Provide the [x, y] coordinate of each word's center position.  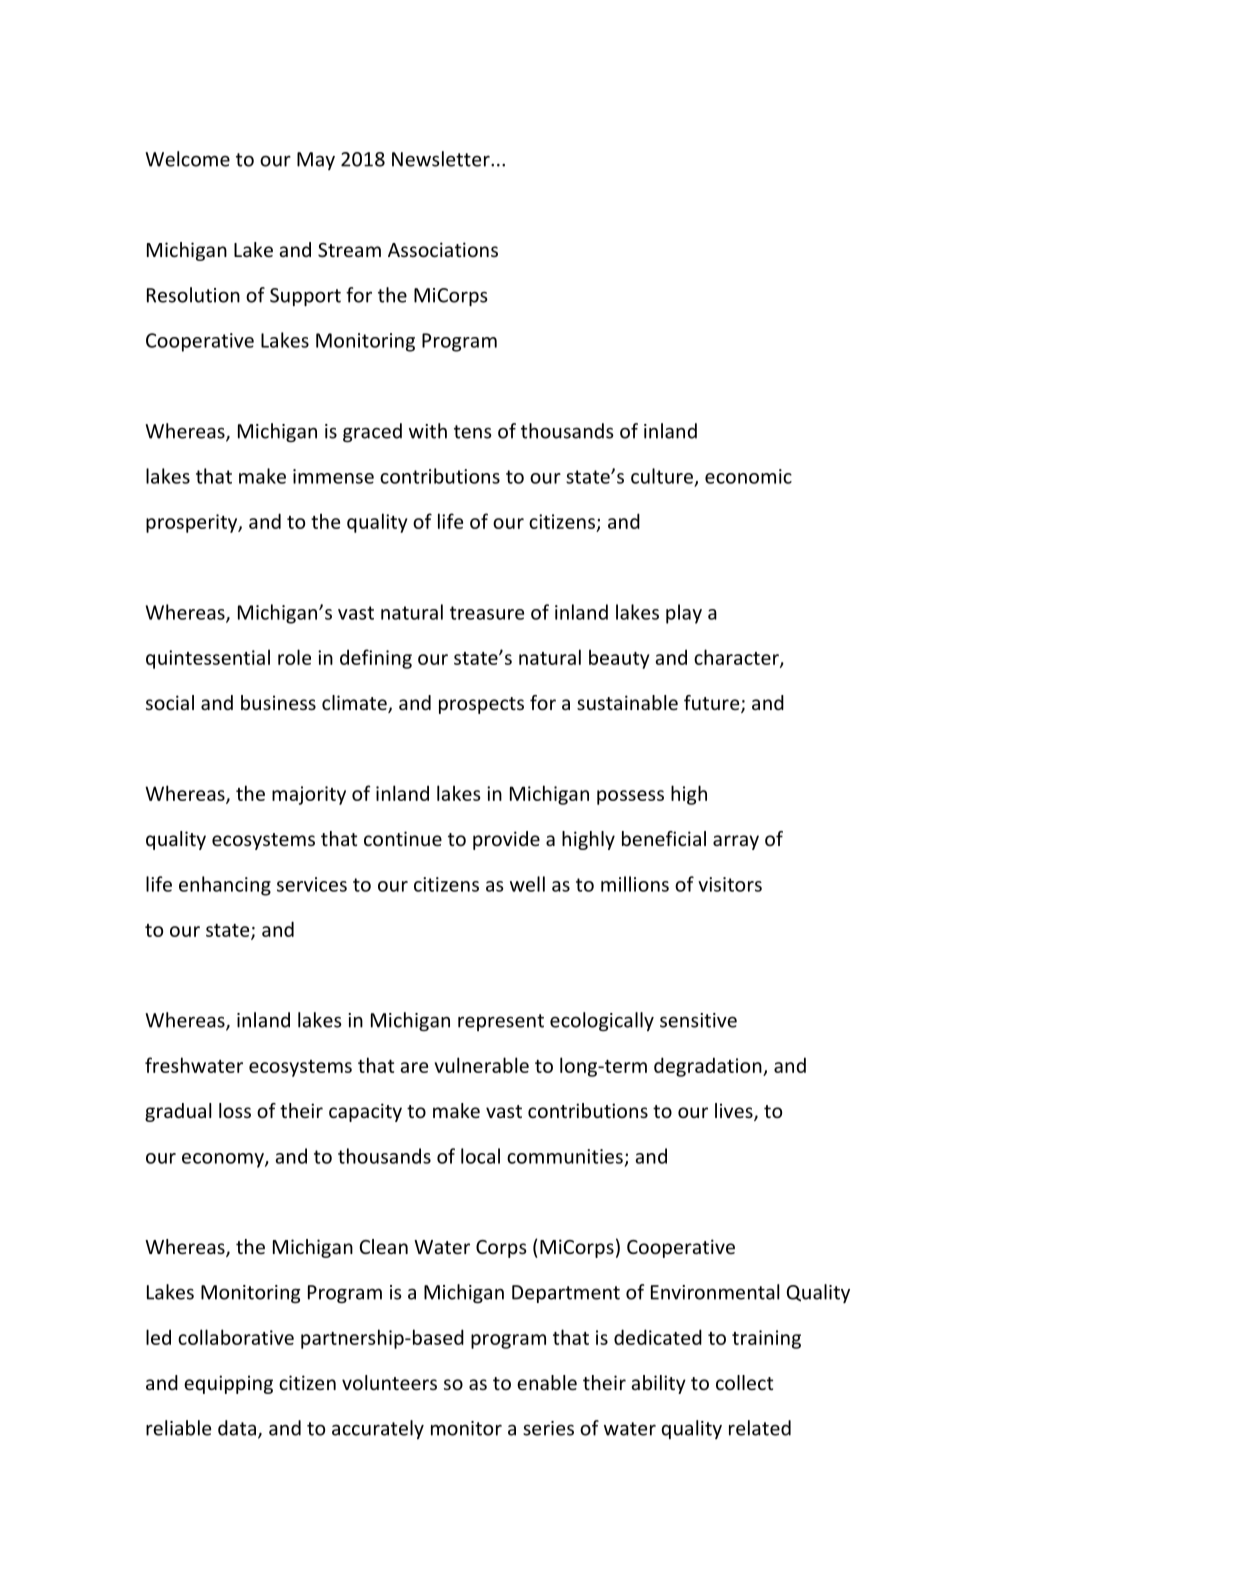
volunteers [389, 1382]
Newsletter [442, 159]
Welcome [187, 159]
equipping [228, 1384]
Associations [443, 249]
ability [658, 1384]
